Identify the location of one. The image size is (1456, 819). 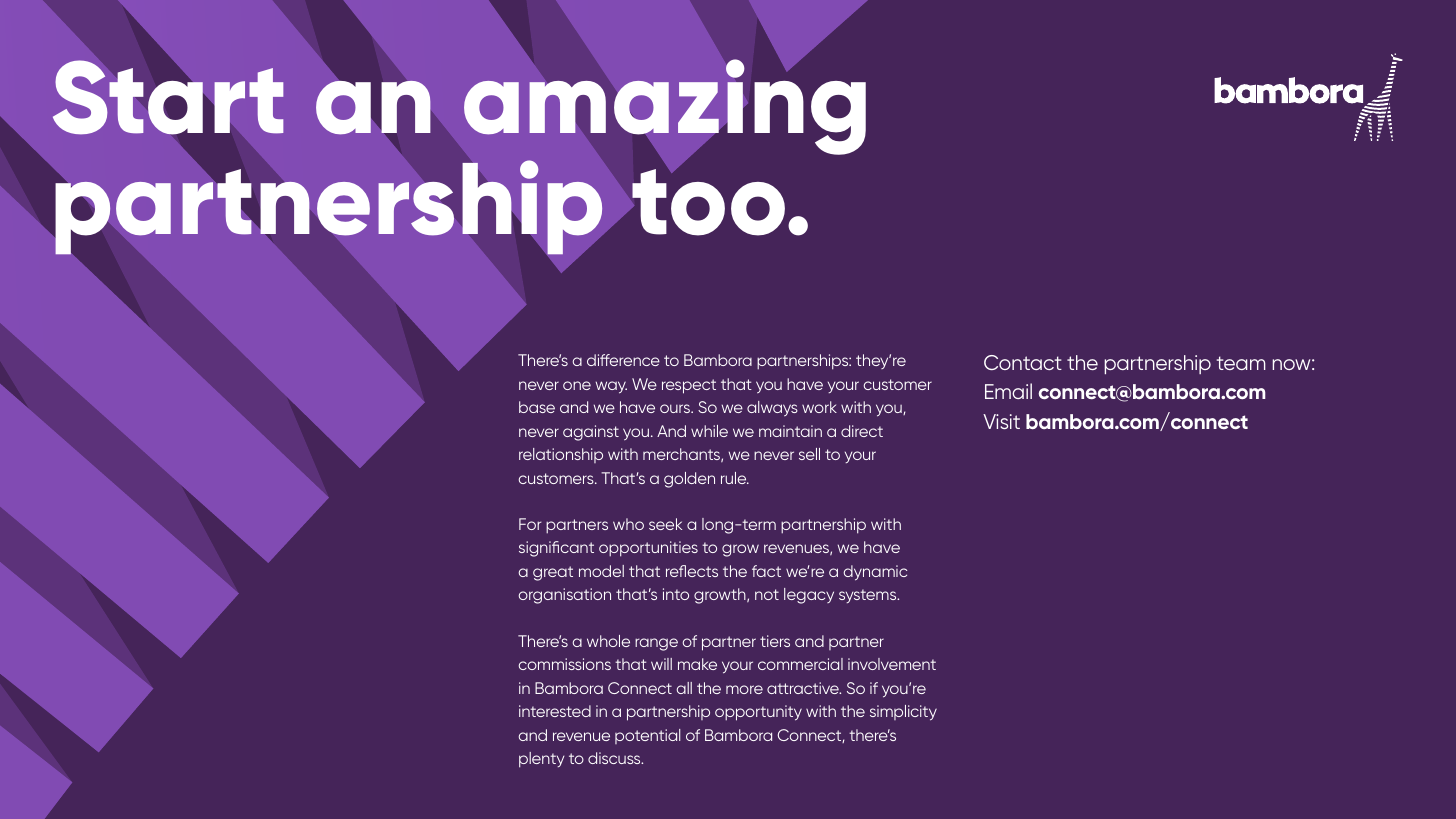
(577, 385).
